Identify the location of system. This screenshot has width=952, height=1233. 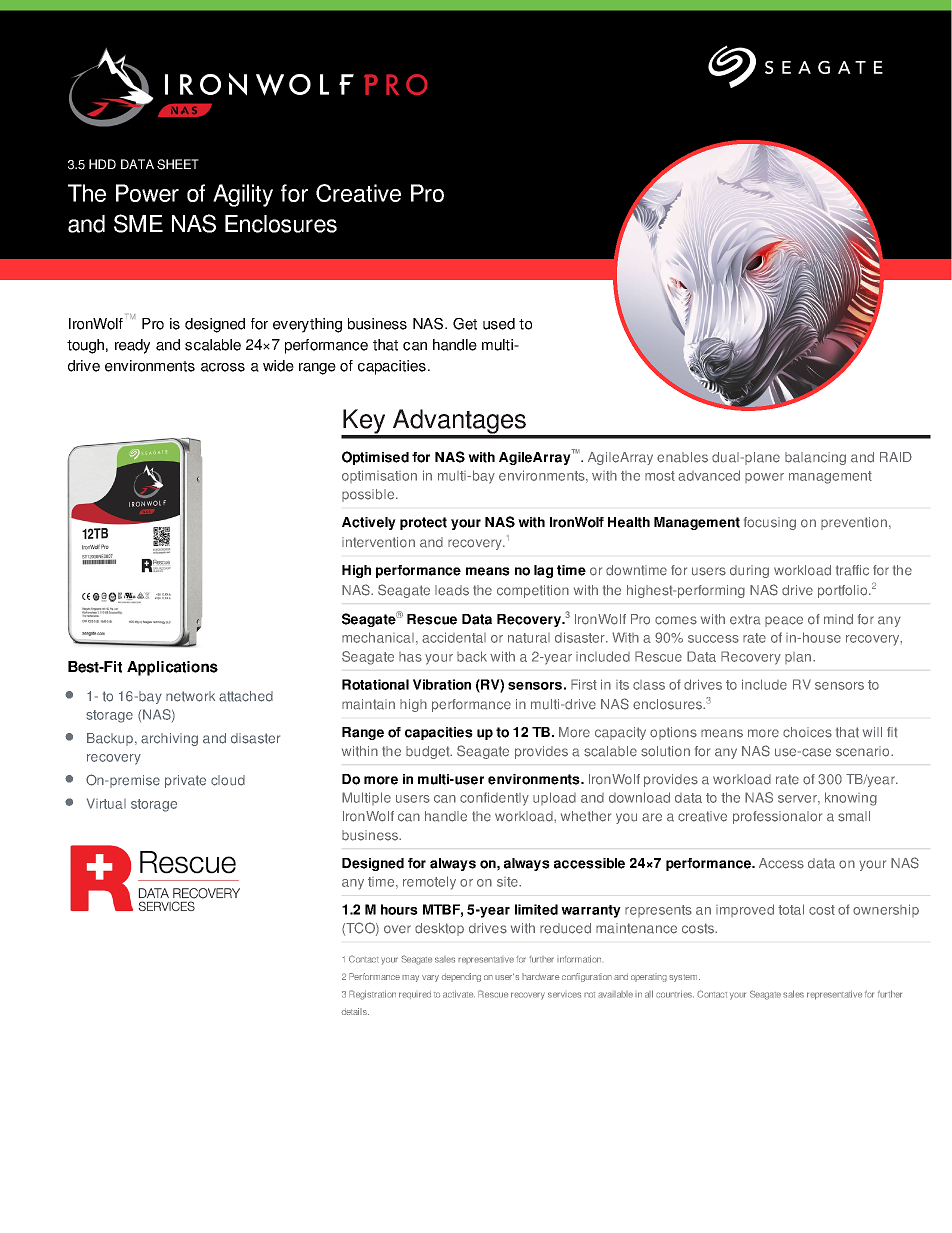
(684, 978).
